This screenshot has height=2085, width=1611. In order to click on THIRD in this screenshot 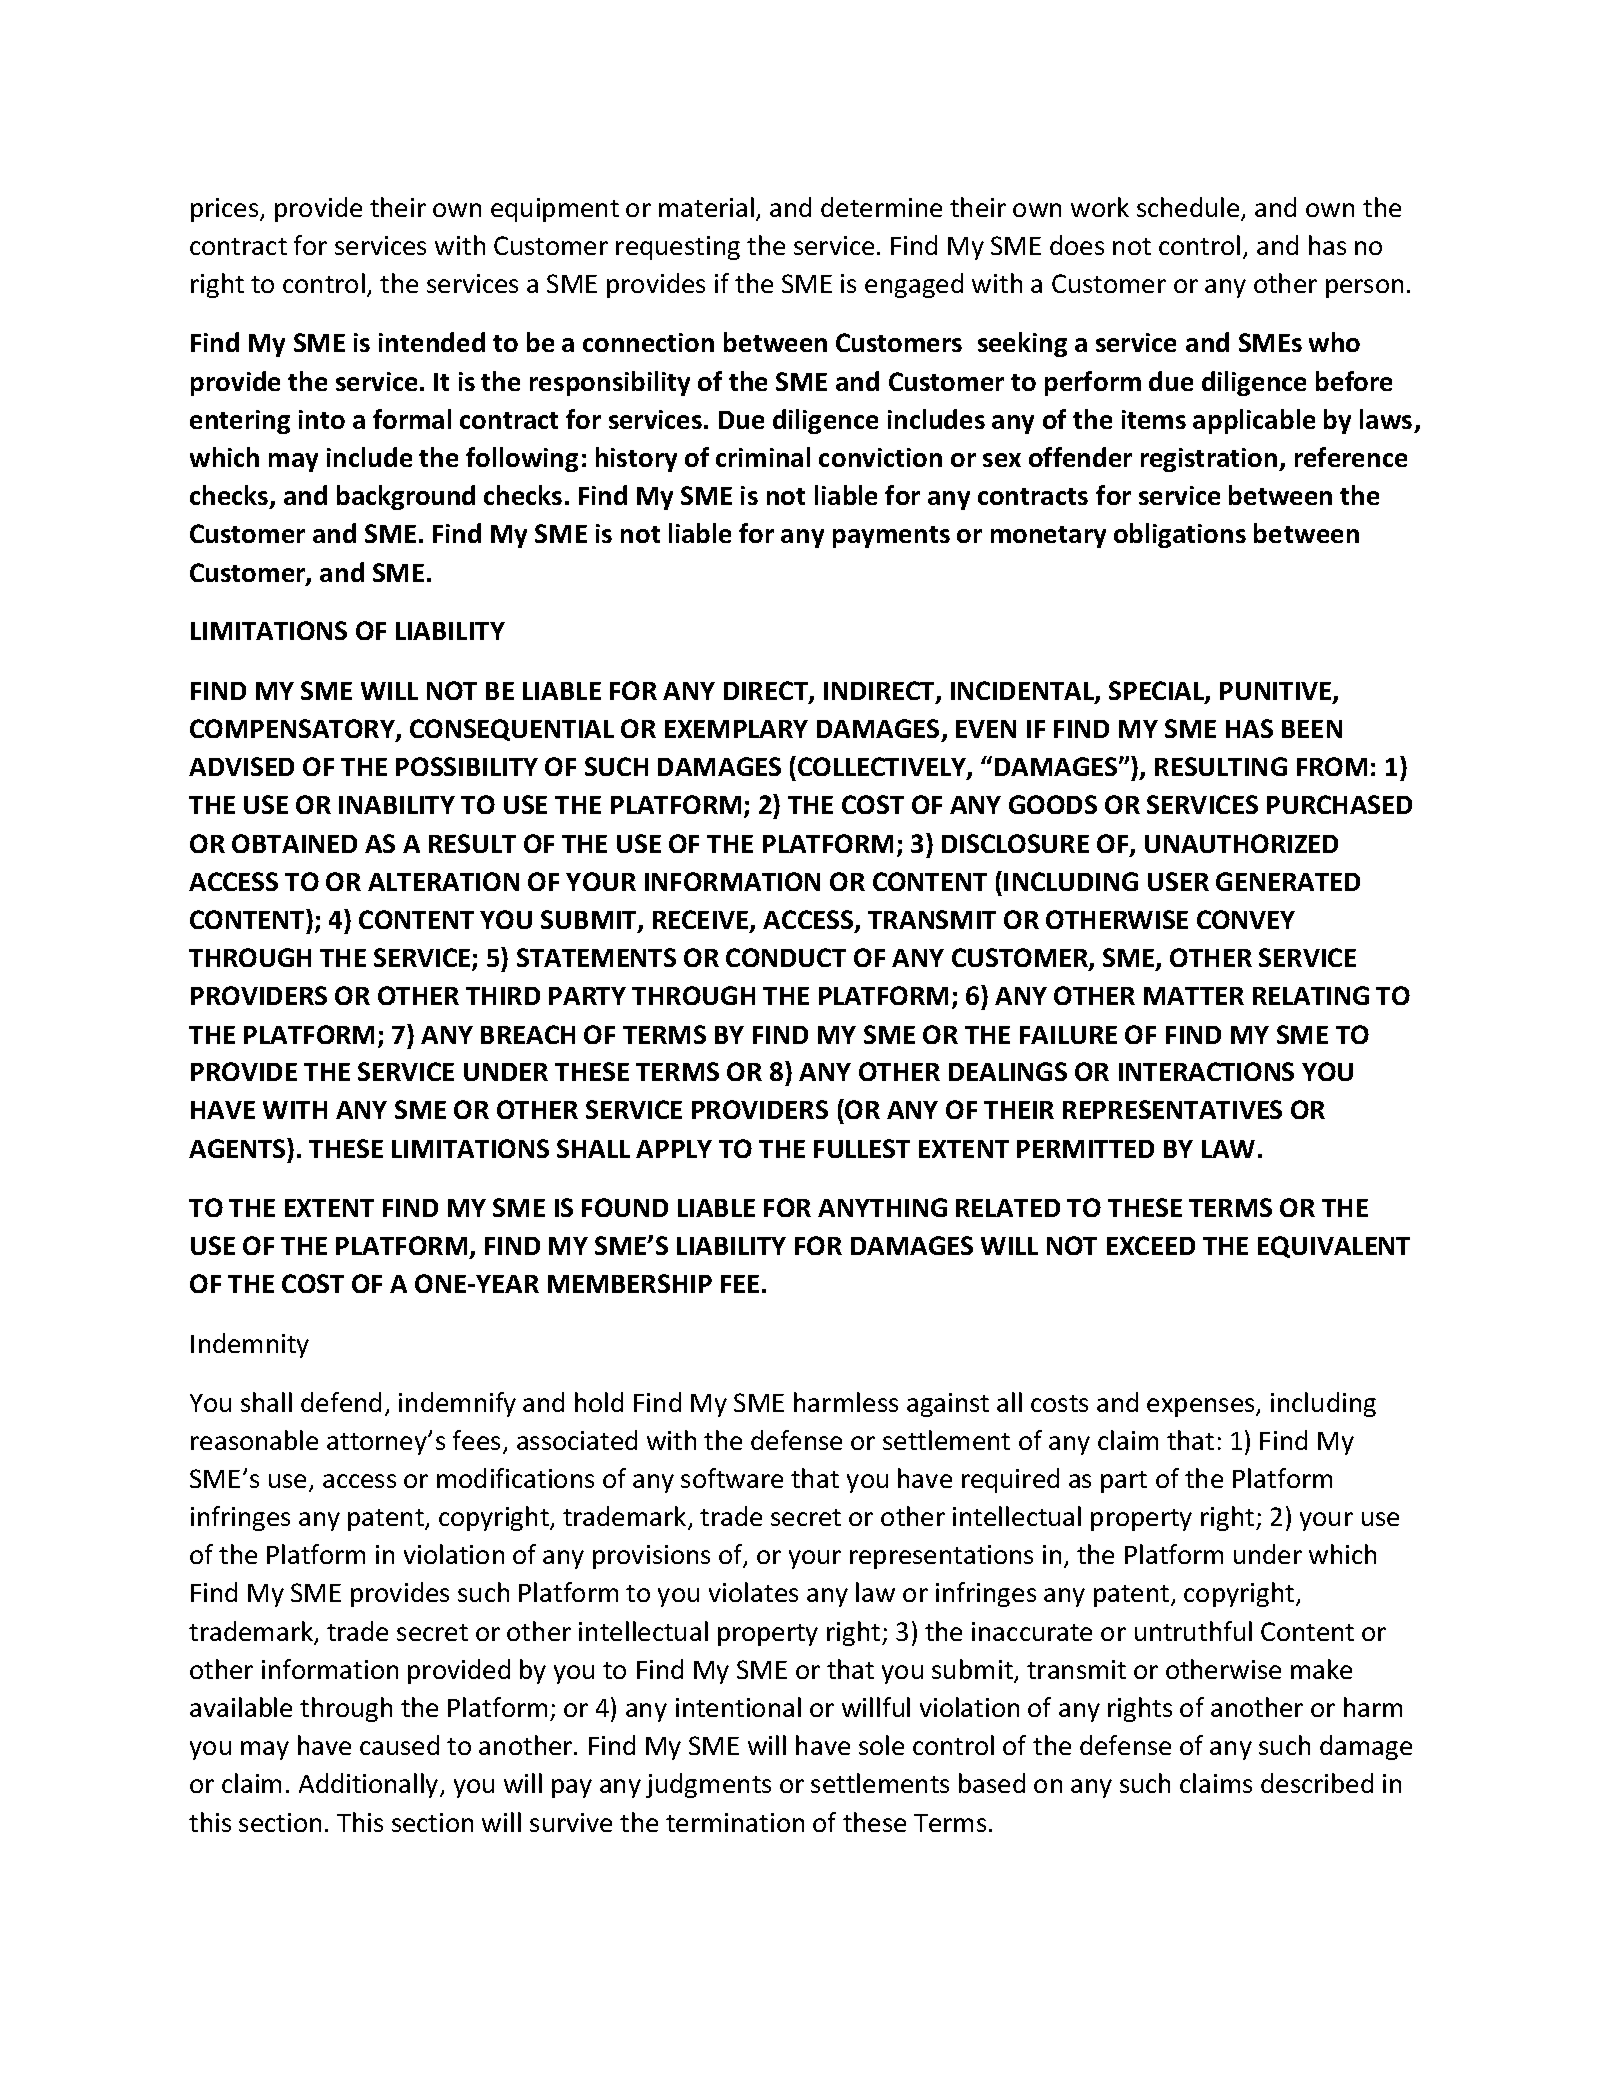, I will do `click(503, 996)`.
